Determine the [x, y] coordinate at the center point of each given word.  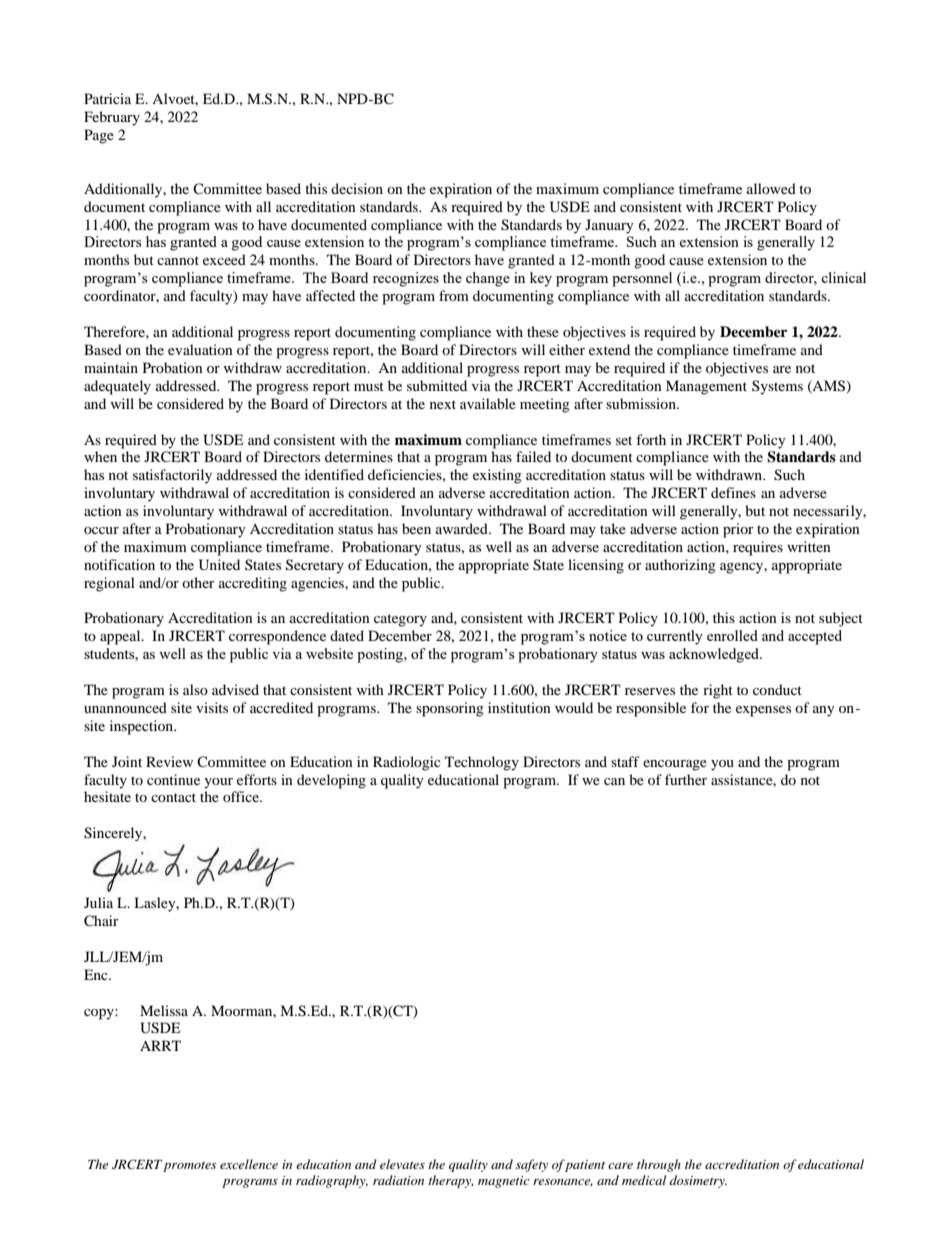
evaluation [200, 349]
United [219, 565]
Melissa [164, 1010]
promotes [189, 1166]
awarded [463, 528]
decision [357, 188]
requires [758, 548]
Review [169, 761]
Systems [777, 387]
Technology [482, 763]
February [112, 118]
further [686, 779]
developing [331, 781]
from [454, 295]
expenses [763, 711]
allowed [771, 188]
